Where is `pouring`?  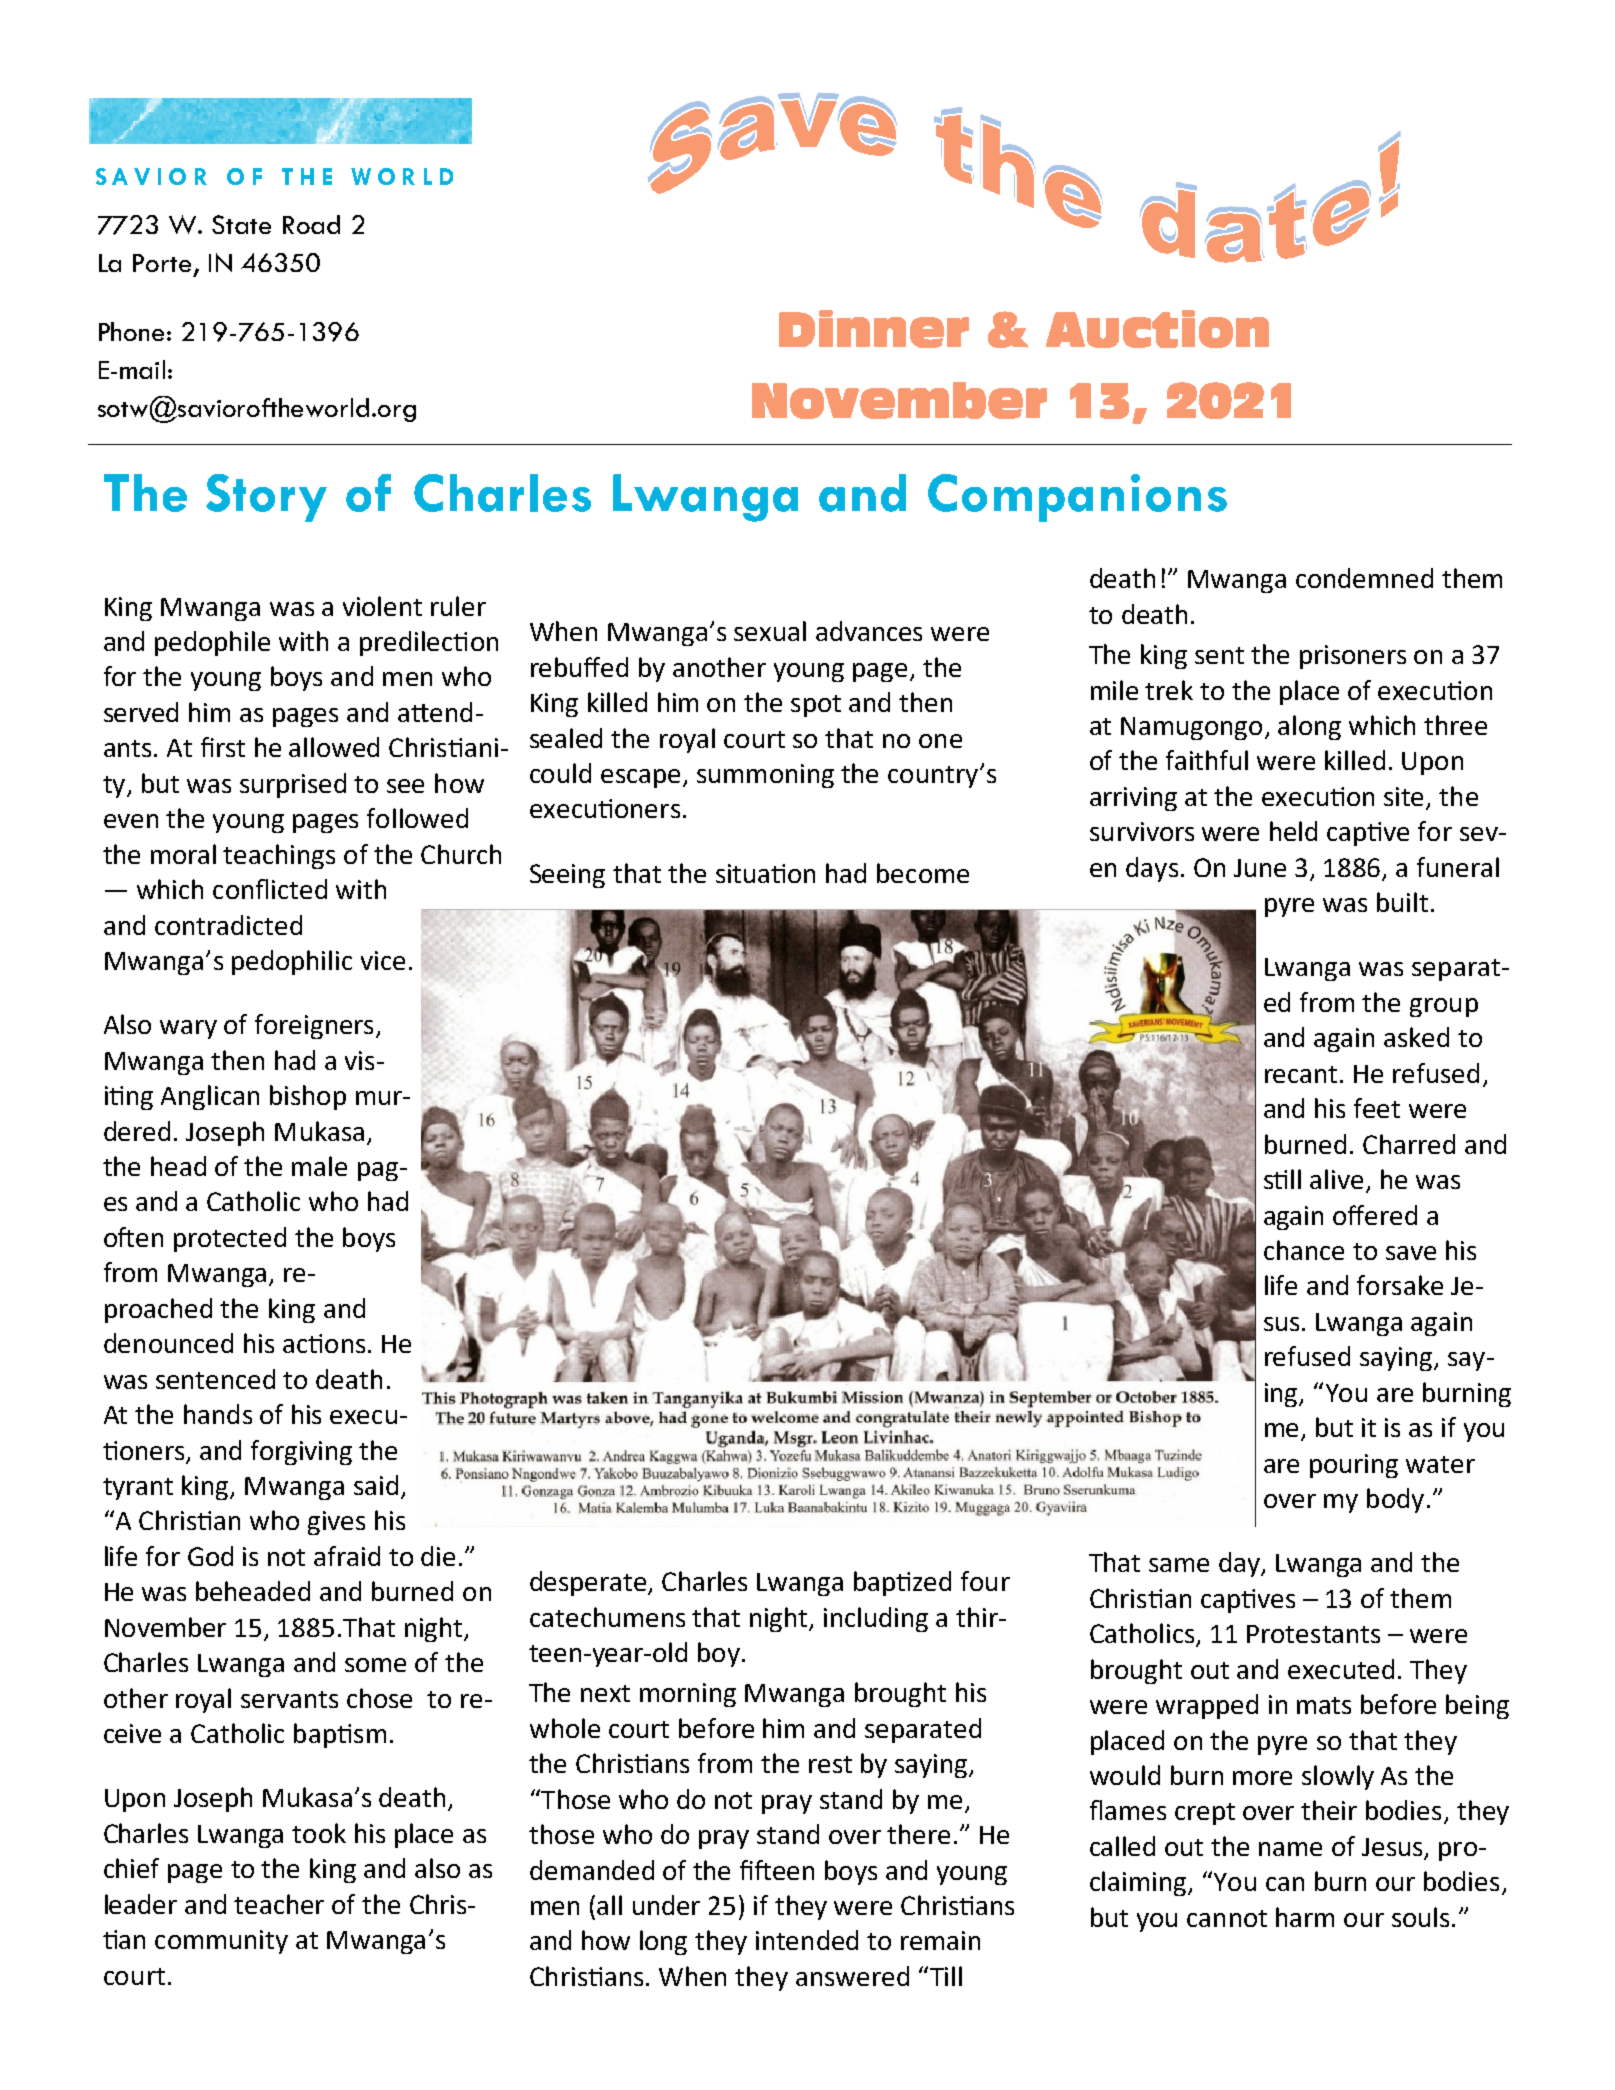 pouring is located at coordinates (1354, 1466).
